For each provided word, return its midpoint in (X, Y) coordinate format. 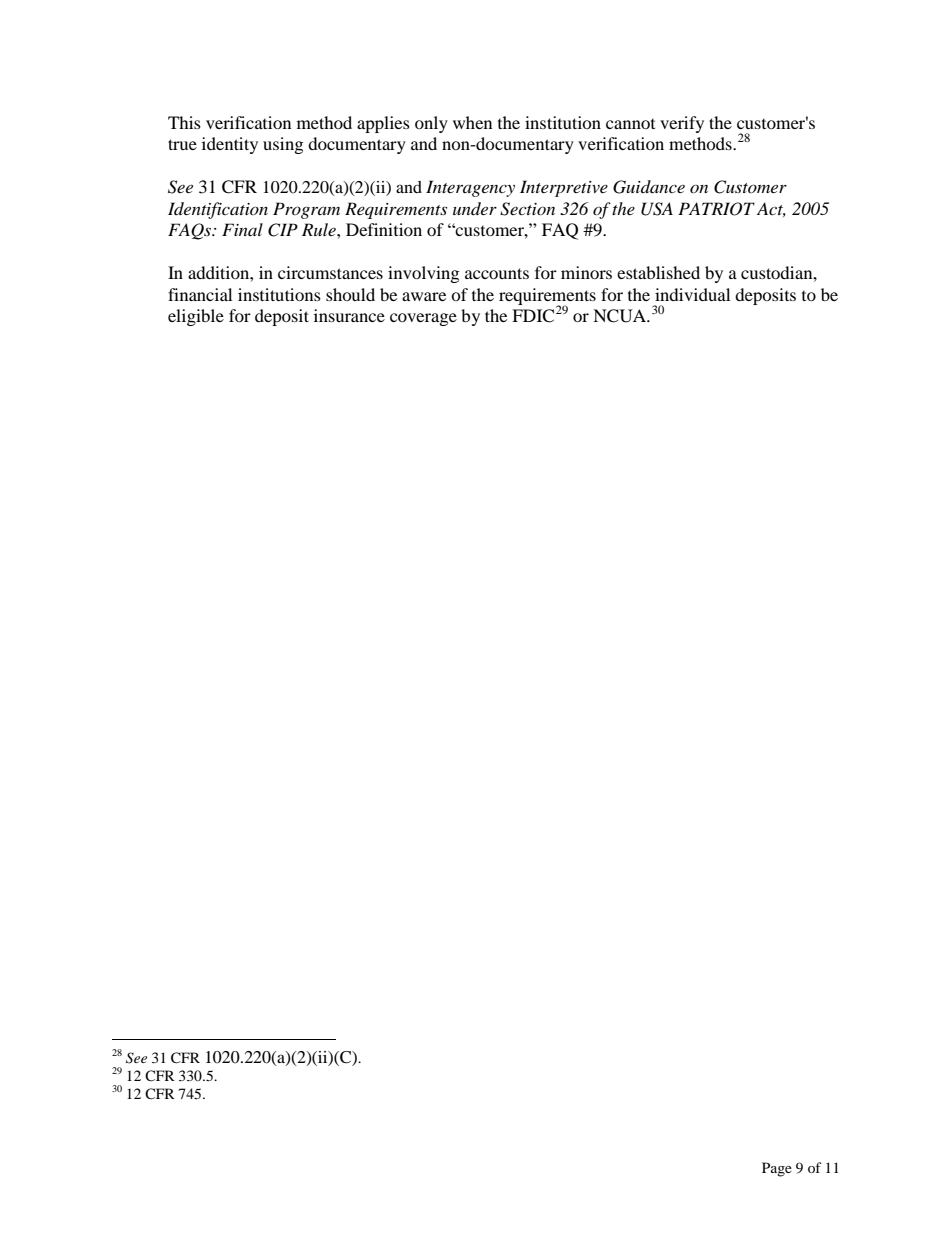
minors (586, 272)
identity (230, 145)
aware (424, 296)
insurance (349, 315)
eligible (196, 317)
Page (777, 1169)
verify (682, 124)
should (350, 294)
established (658, 272)
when (472, 122)
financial (200, 294)
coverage (423, 319)
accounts (497, 273)
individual (692, 294)
